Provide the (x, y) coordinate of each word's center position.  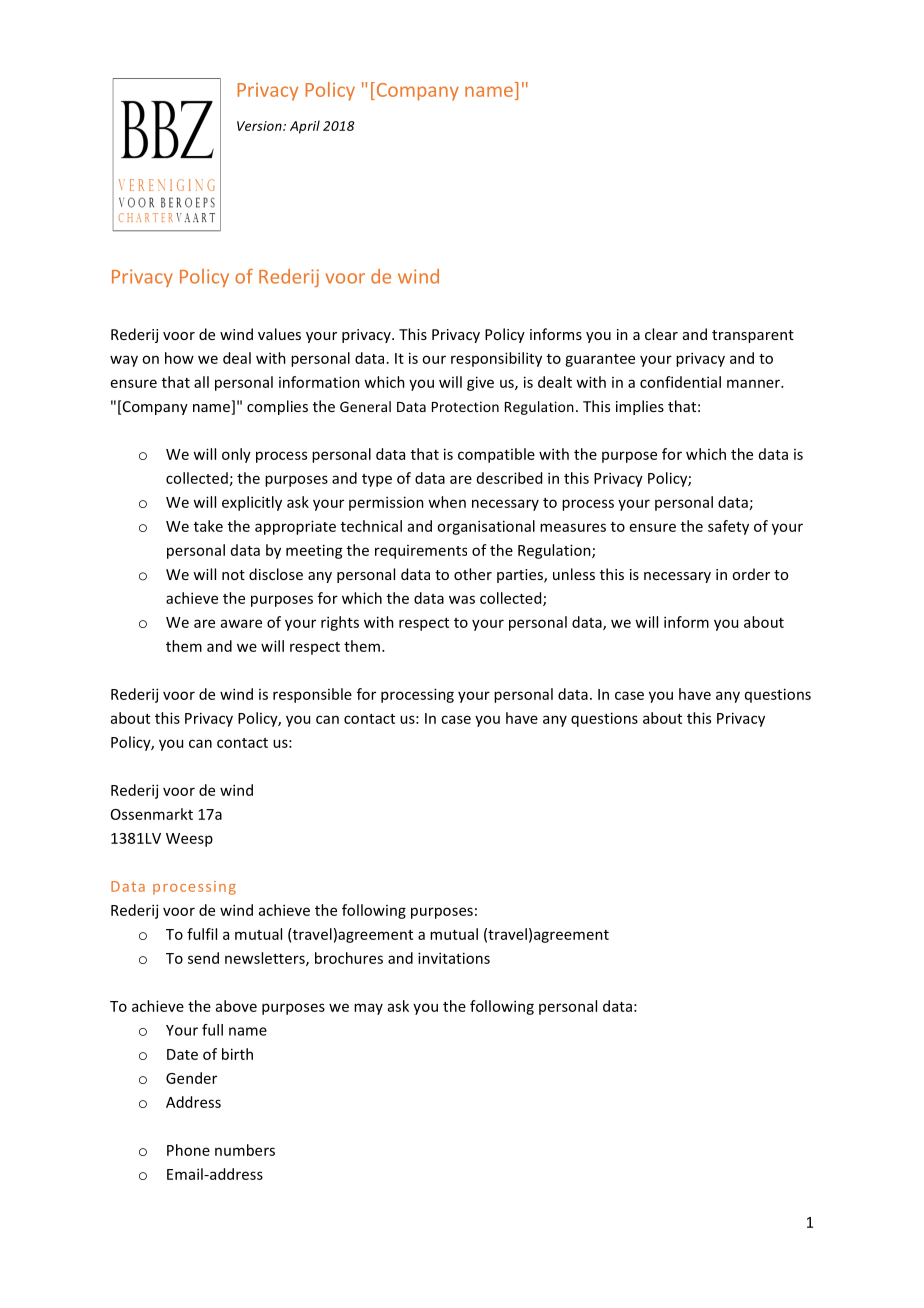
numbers (245, 1150)
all (201, 382)
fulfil (202, 934)
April (305, 127)
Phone (188, 1150)
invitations (454, 958)
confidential (680, 382)
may (368, 1009)
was (462, 599)
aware (241, 623)
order (751, 574)
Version (260, 126)
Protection (465, 406)
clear (661, 334)
